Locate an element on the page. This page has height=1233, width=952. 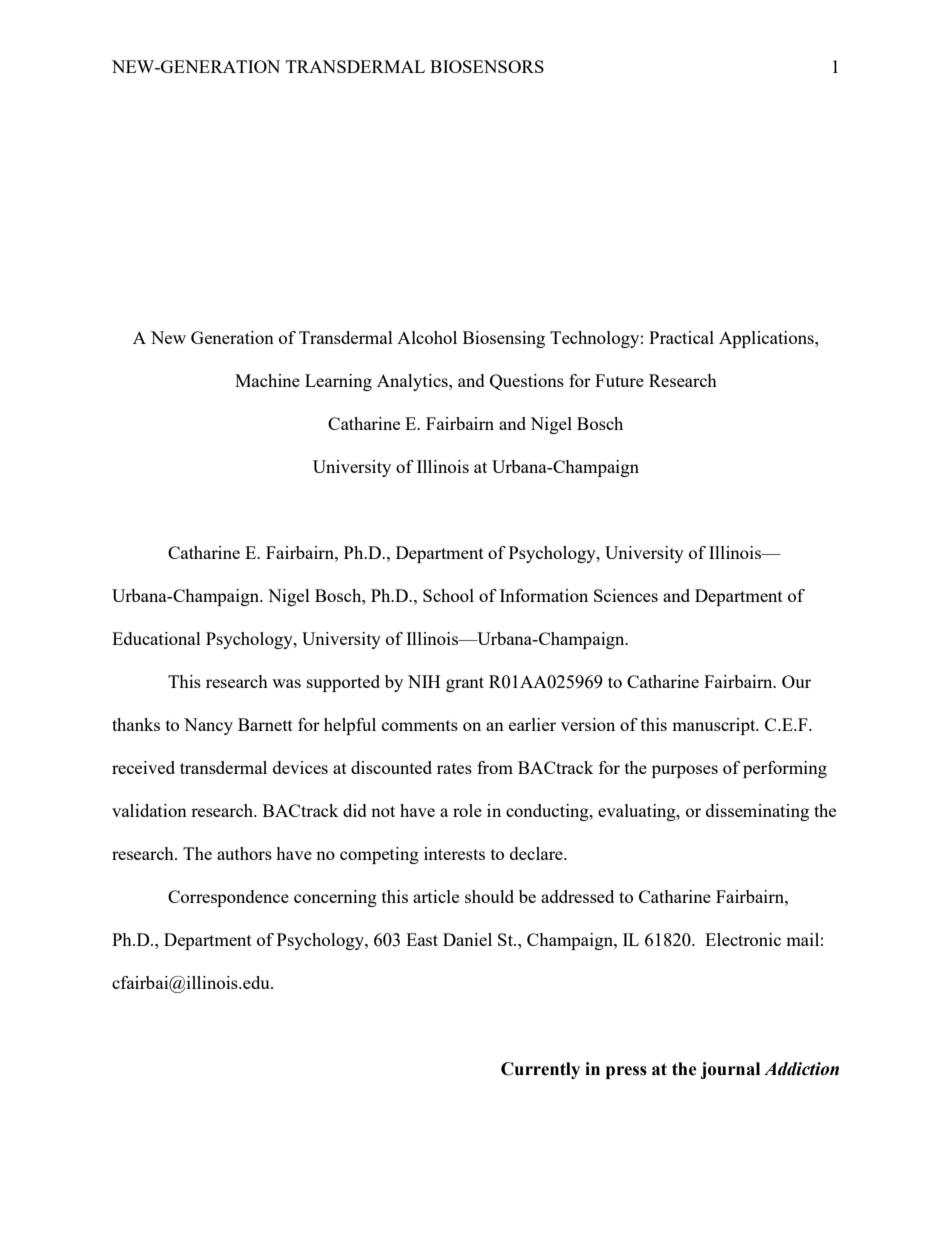
Nancy is located at coordinates (208, 726).
